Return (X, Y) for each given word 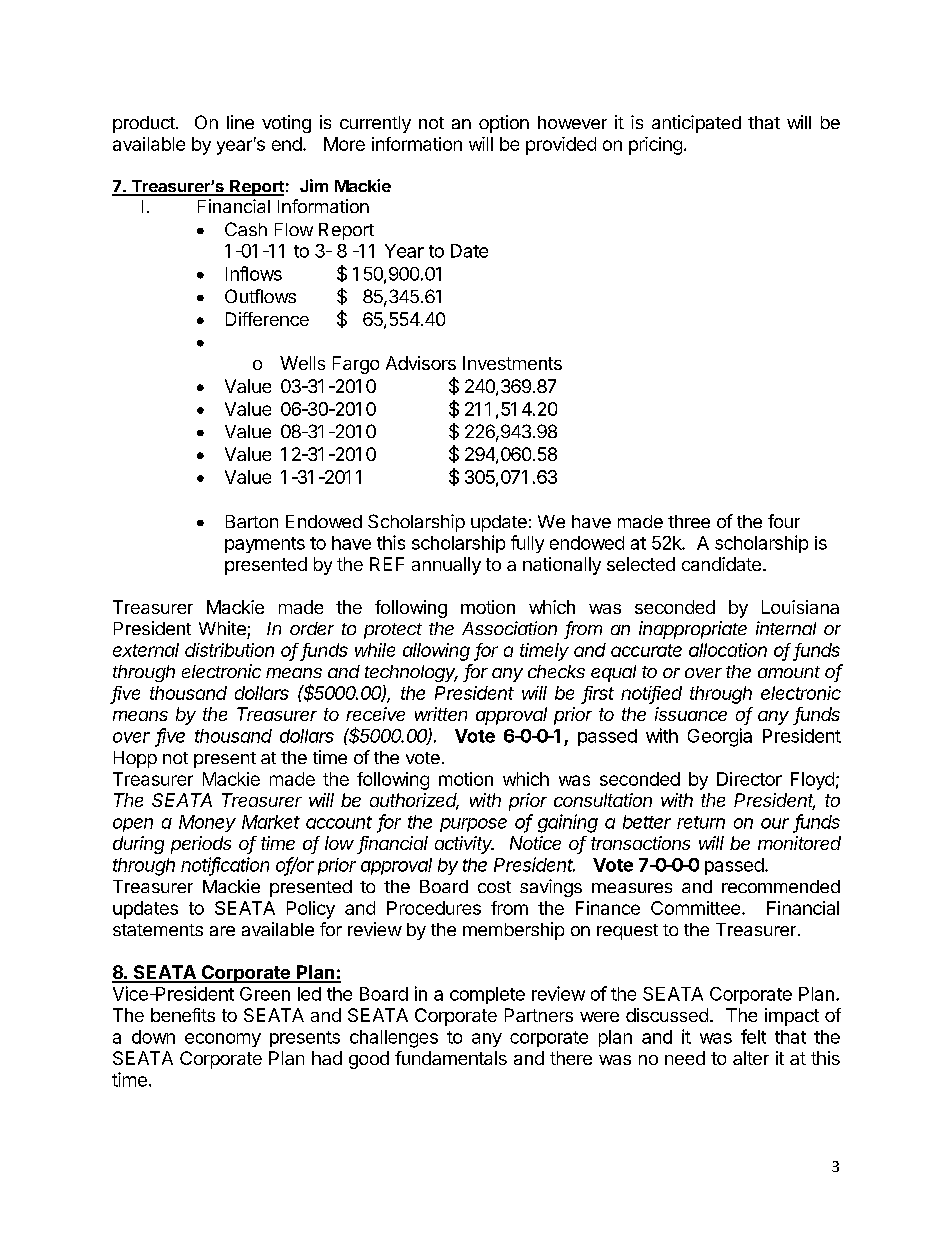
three (689, 521)
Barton (252, 521)
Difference (267, 319)
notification (225, 865)
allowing (436, 652)
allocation (728, 650)
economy (223, 1040)
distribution (229, 650)
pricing (655, 146)
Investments (512, 363)
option (504, 124)
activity (464, 845)
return (701, 822)
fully (527, 544)
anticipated (696, 124)
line (240, 122)
